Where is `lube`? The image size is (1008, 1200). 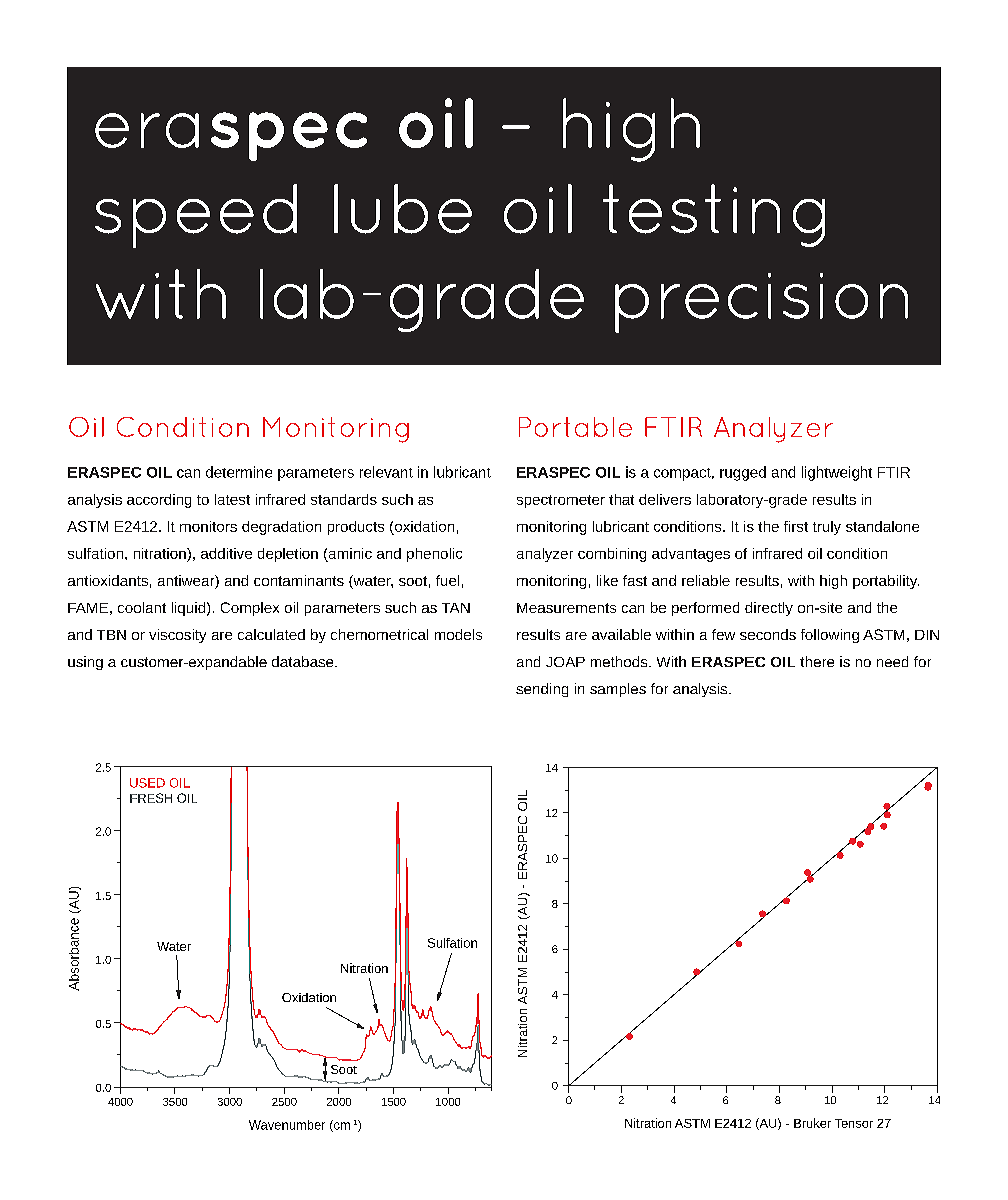
lube is located at coordinates (403, 209).
